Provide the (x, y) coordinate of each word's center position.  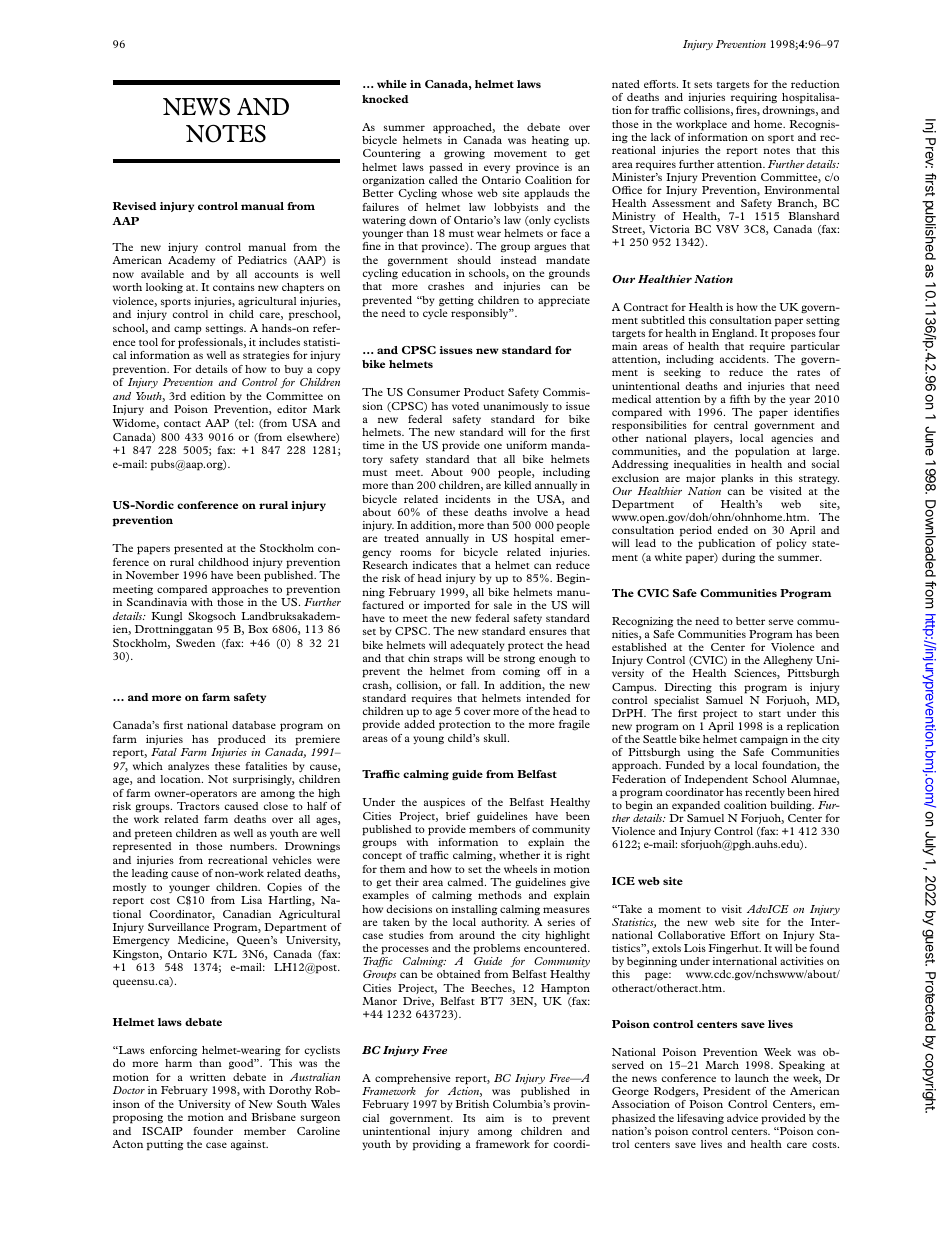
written (208, 1077)
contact (182, 424)
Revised (135, 206)
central (731, 425)
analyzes (188, 767)
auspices (444, 803)
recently (765, 793)
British (472, 1104)
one (493, 446)
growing (464, 154)
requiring (754, 98)
